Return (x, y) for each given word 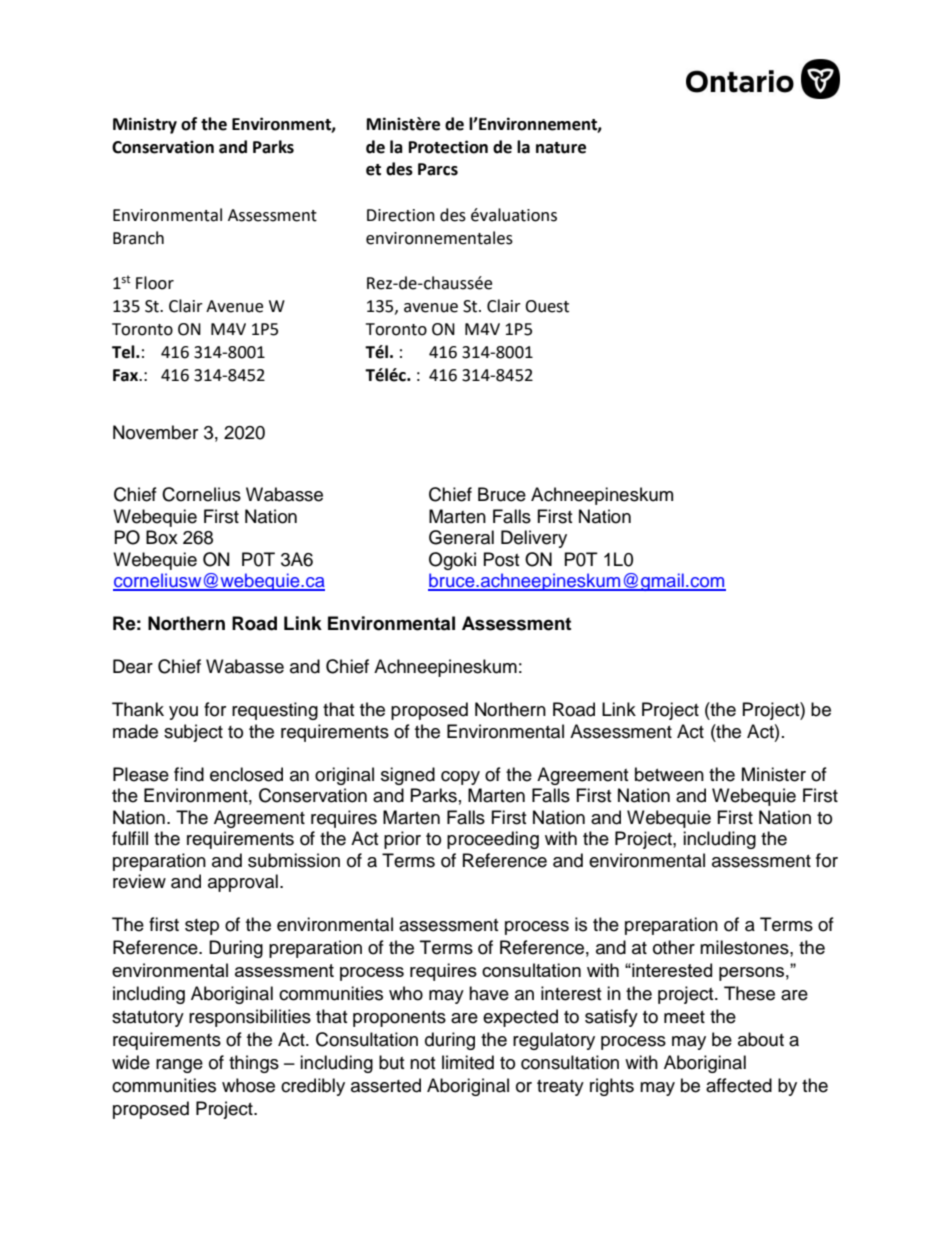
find (189, 774)
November (155, 432)
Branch (138, 238)
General (461, 537)
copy (460, 778)
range (179, 1066)
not (422, 1063)
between (669, 774)
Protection (448, 147)
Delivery (534, 539)
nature (561, 148)
